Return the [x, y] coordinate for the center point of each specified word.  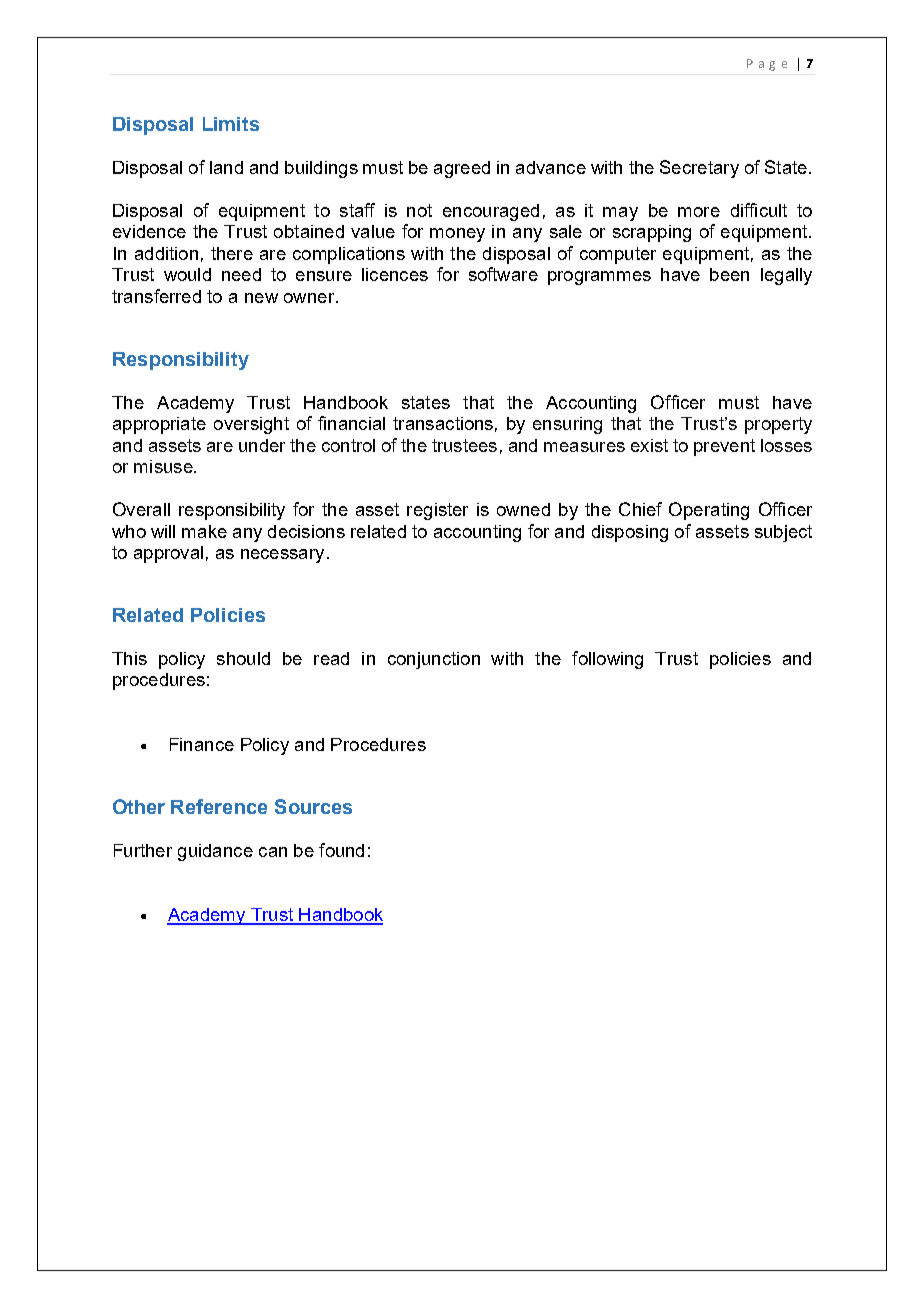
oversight [251, 425]
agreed [462, 169]
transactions [443, 423]
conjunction [434, 660]
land [226, 167]
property [778, 425]
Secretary [699, 169]
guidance [215, 852]
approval [168, 554]
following [607, 660]
